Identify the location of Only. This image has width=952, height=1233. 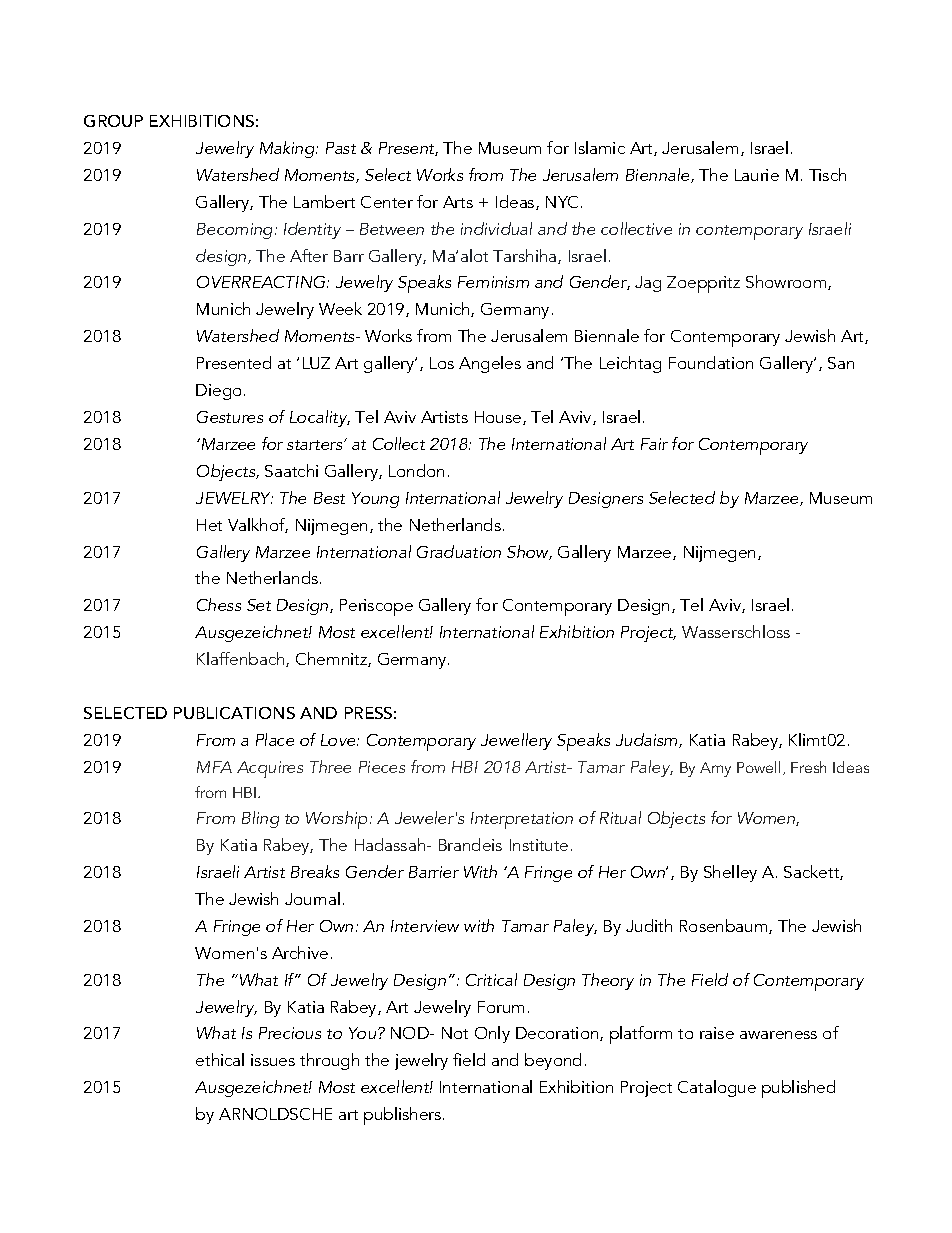
(492, 1034).
